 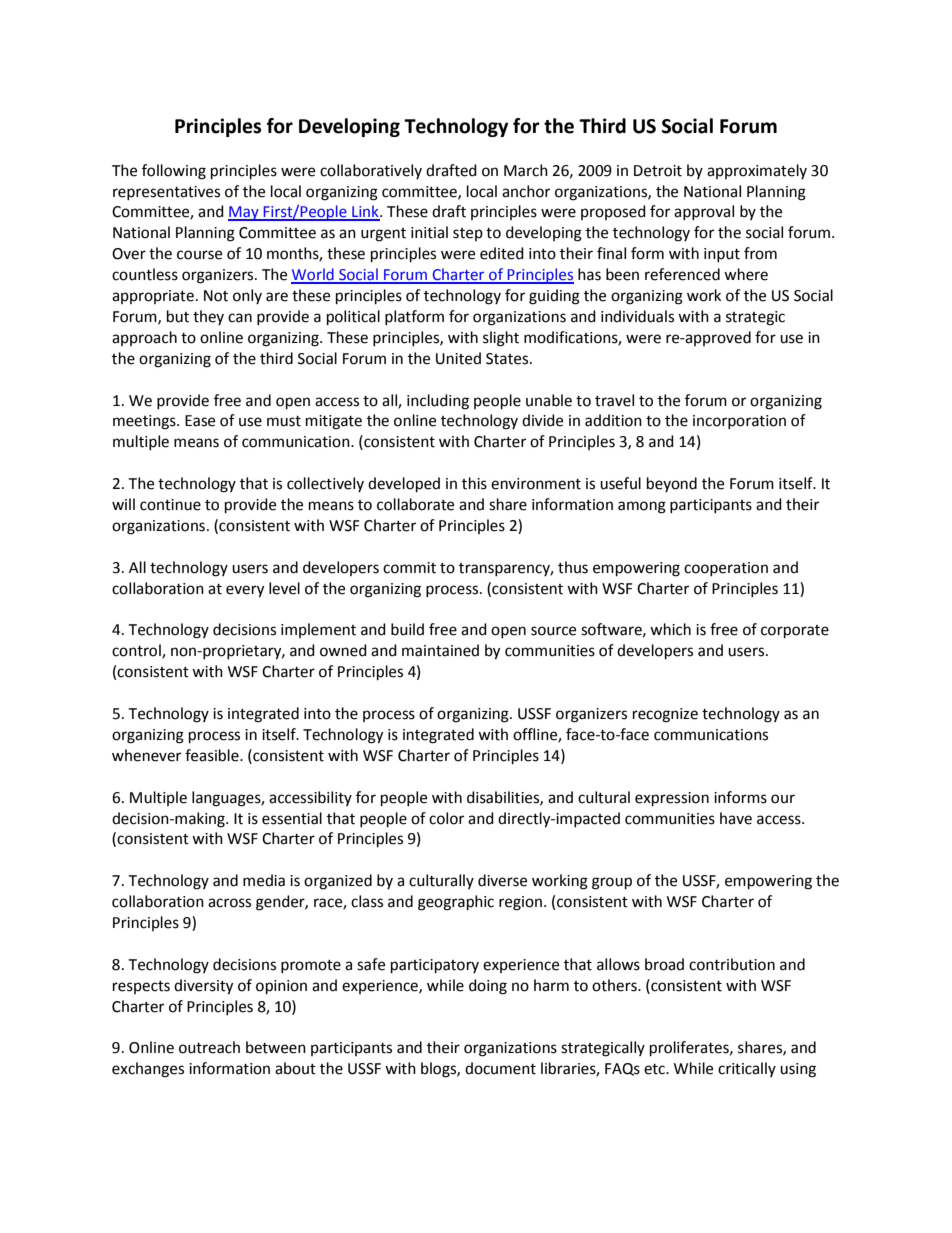 What do you see at coordinates (474, 483) in the document?
I see `this` at bounding box center [474, 483].
